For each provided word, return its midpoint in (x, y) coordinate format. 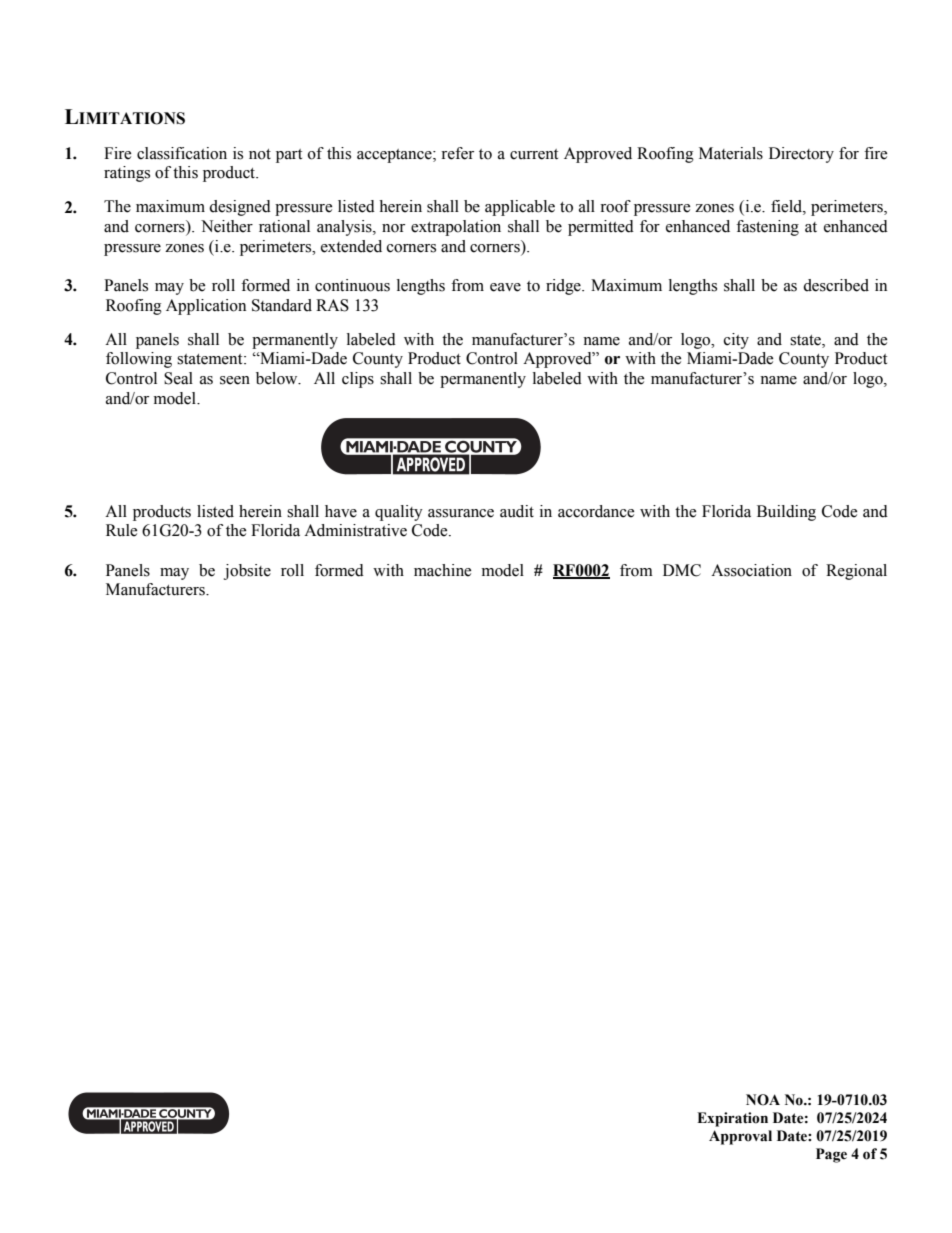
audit (517, 511)
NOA (763, 1100)
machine (442, 570)
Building (786, 513)
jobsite (247, 572)
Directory (801, 155)
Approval (740, 1137)
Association (751, 570)
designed (240, 208)
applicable (520, 208)
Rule (121, 530)
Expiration (732, 1119)
